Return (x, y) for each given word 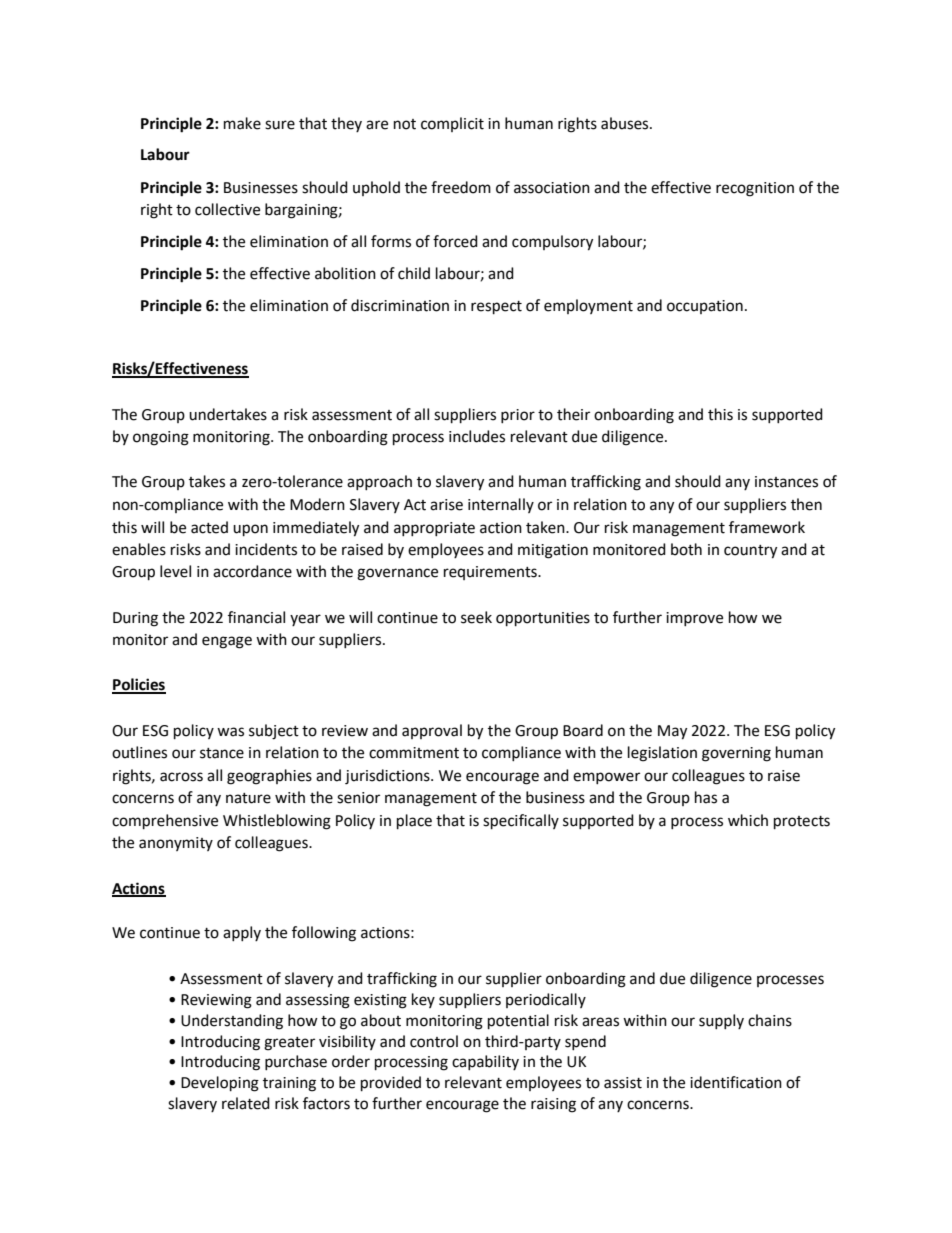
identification (736, 1082)
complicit (452, 124)
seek (476, 617)
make (242, 123)
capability (485, 1062)
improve (694, 619)
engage (227, 642)
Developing (220, 1084)
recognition (755, 189)
